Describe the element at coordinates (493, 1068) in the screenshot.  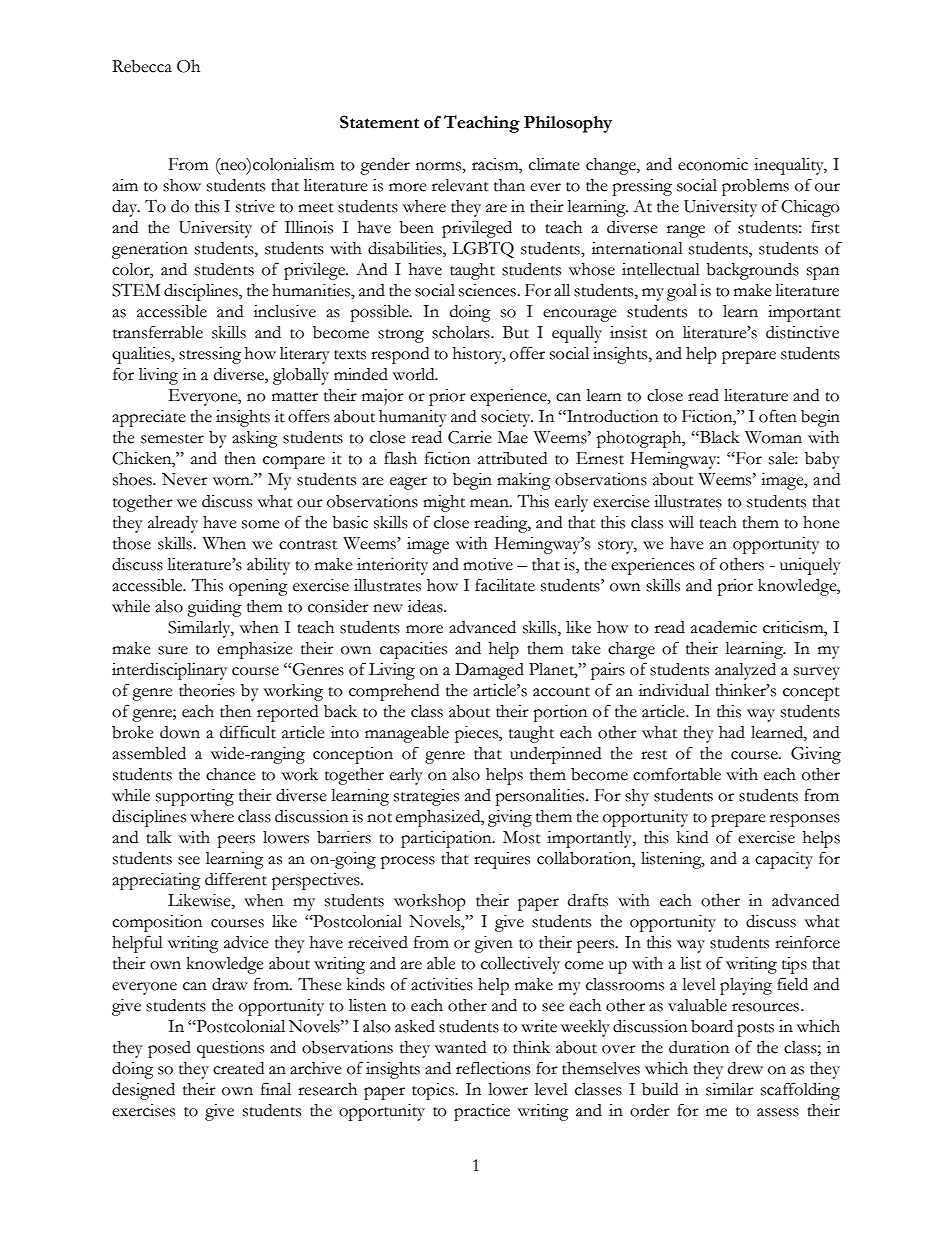
I see `reflections` at that location.
